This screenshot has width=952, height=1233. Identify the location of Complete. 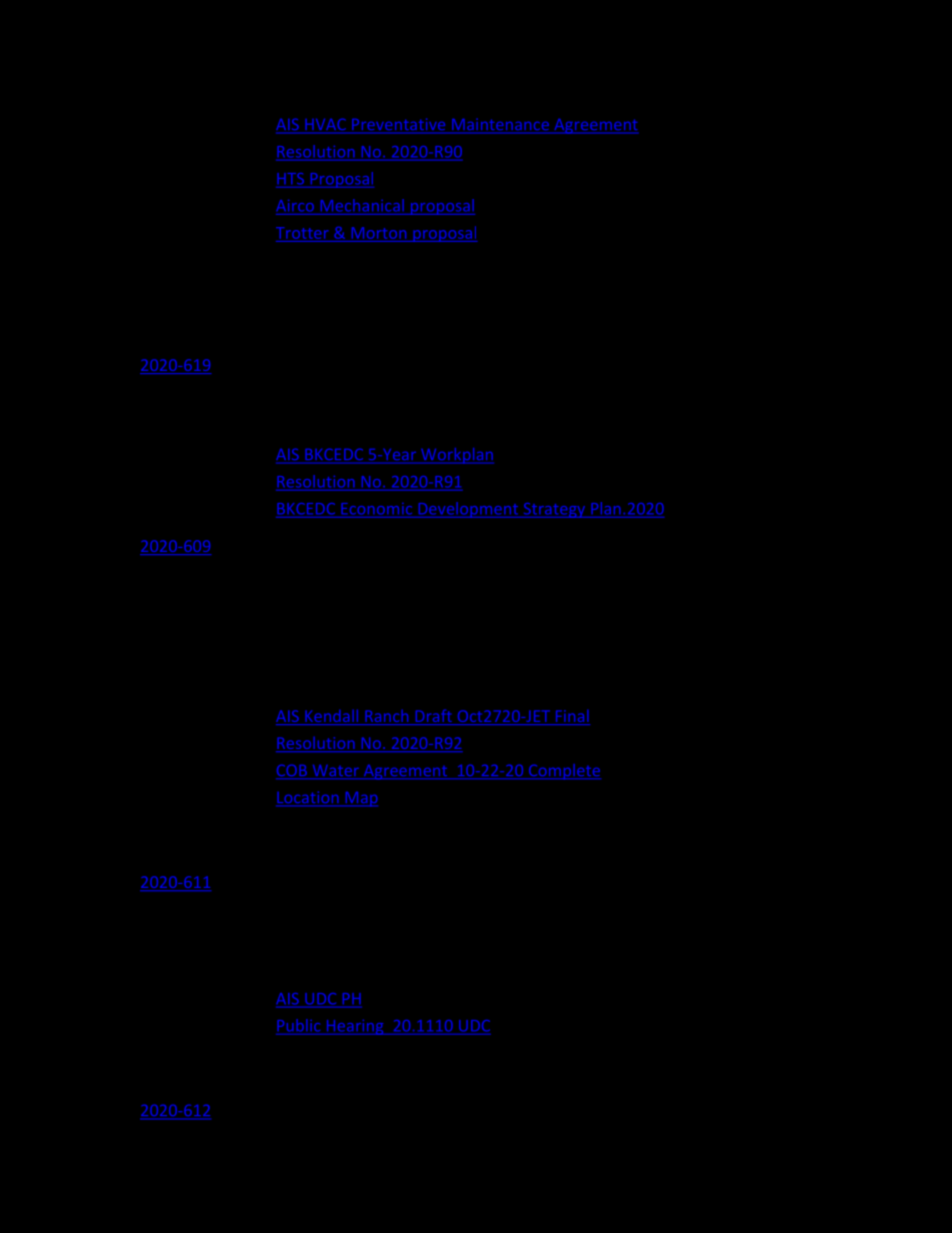
(563, 772).
